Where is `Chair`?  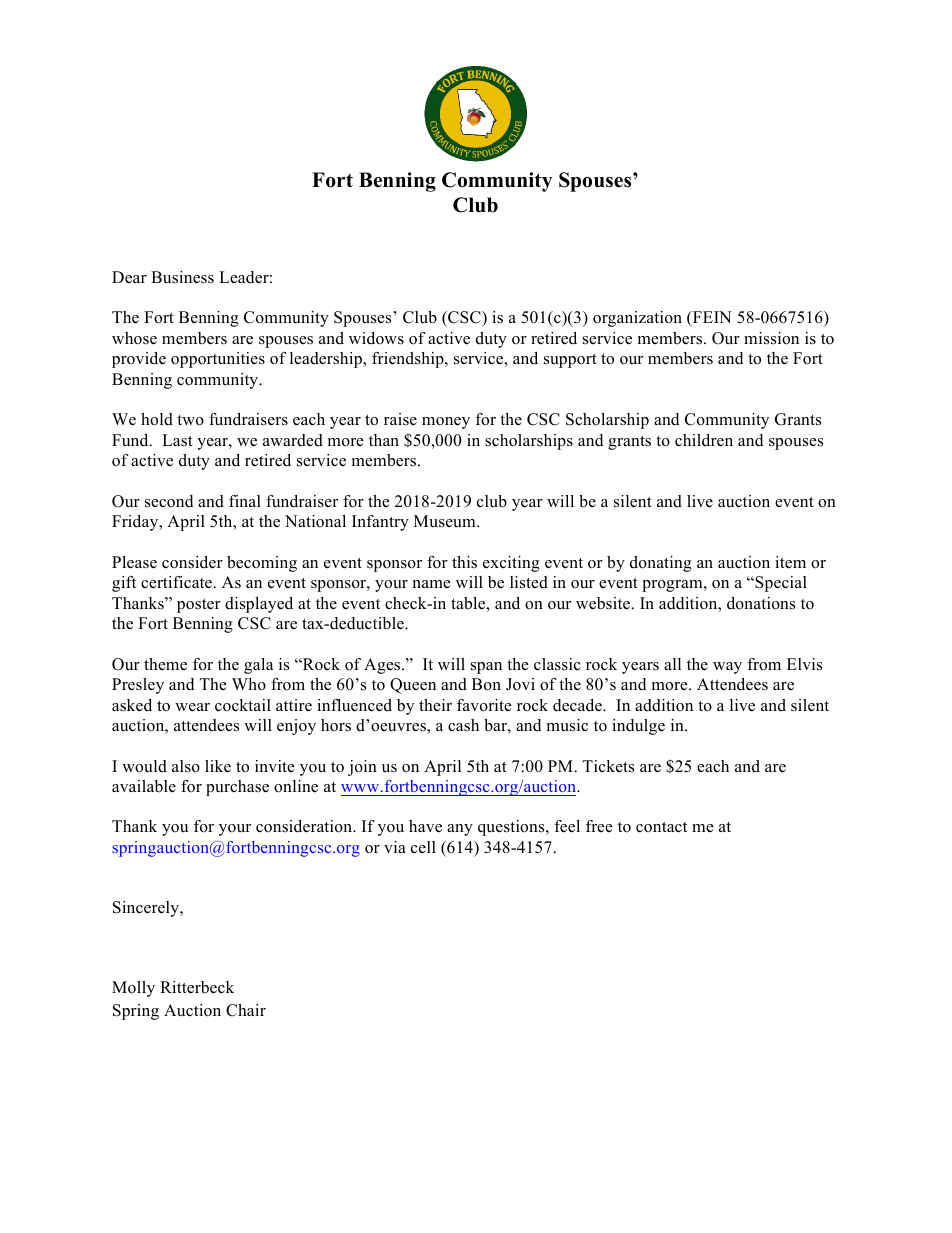
Chair is located at coordinates (246, 1010).
